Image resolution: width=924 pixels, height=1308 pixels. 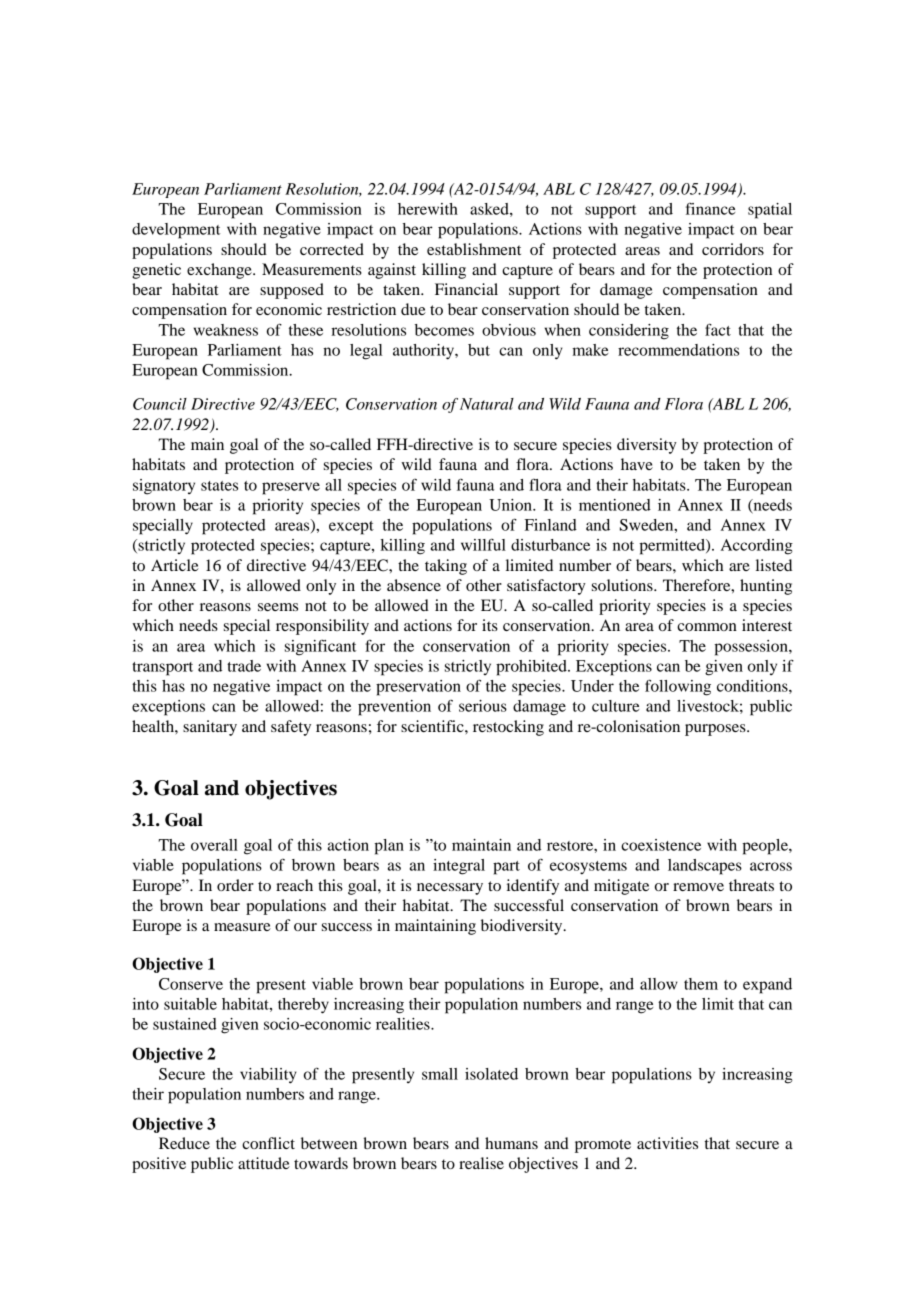 I want to click on Reduce, so click(x=184, y=1143).
